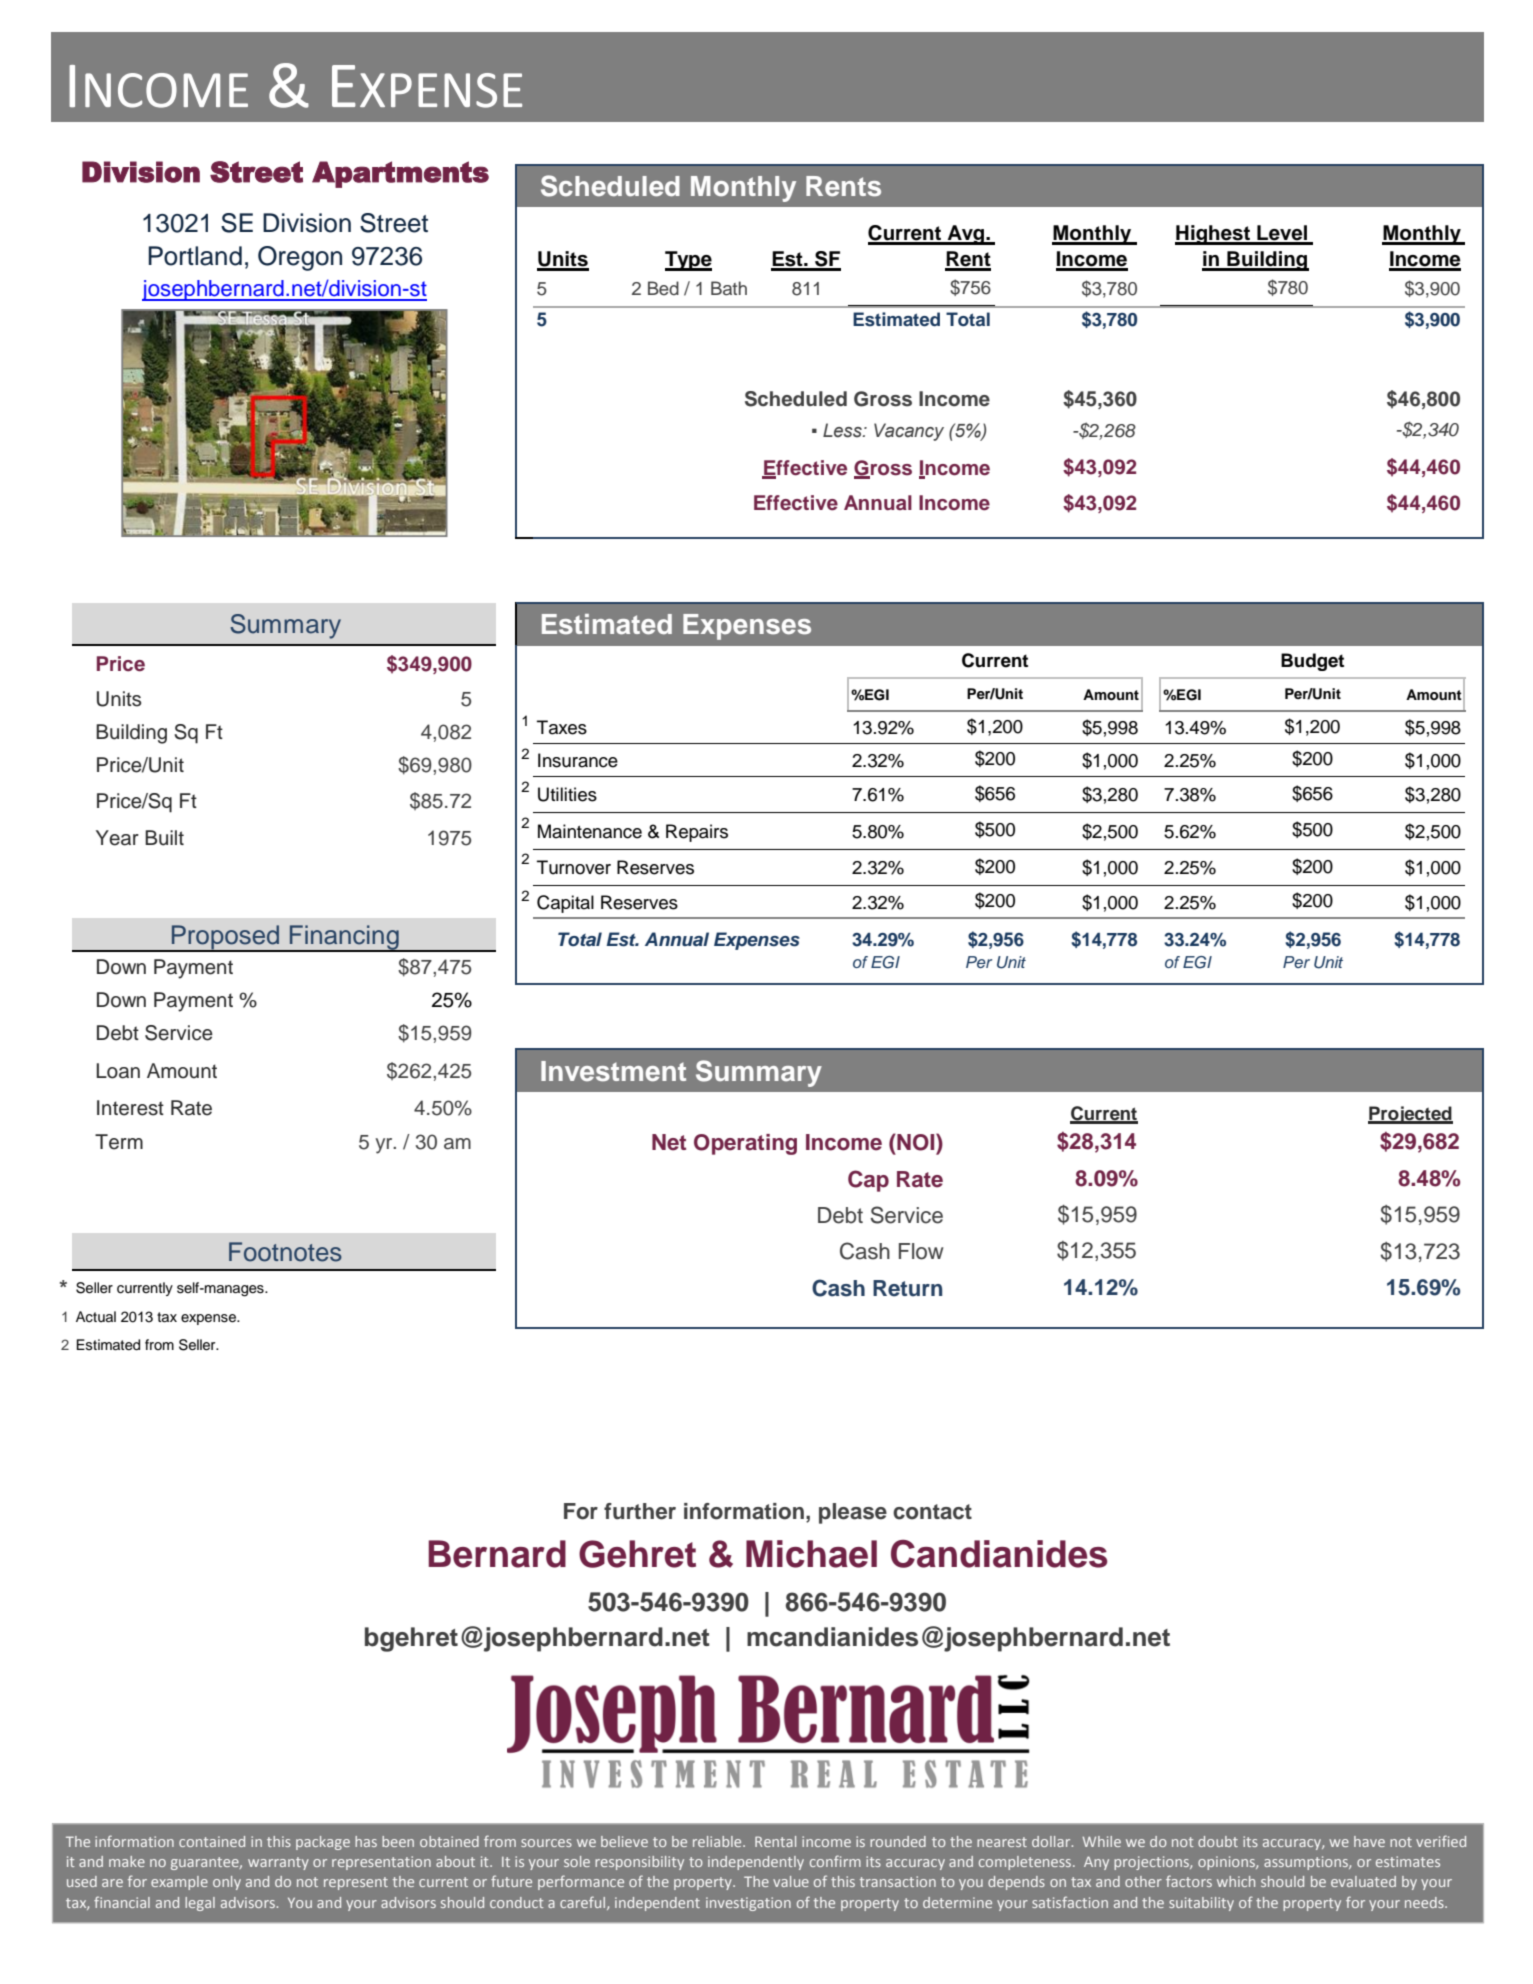 This page has height=1984, width=1533. What do you see at coordinates (1214, 235) in the page?
I see `Highest` at bounding box center [1214, 235].
